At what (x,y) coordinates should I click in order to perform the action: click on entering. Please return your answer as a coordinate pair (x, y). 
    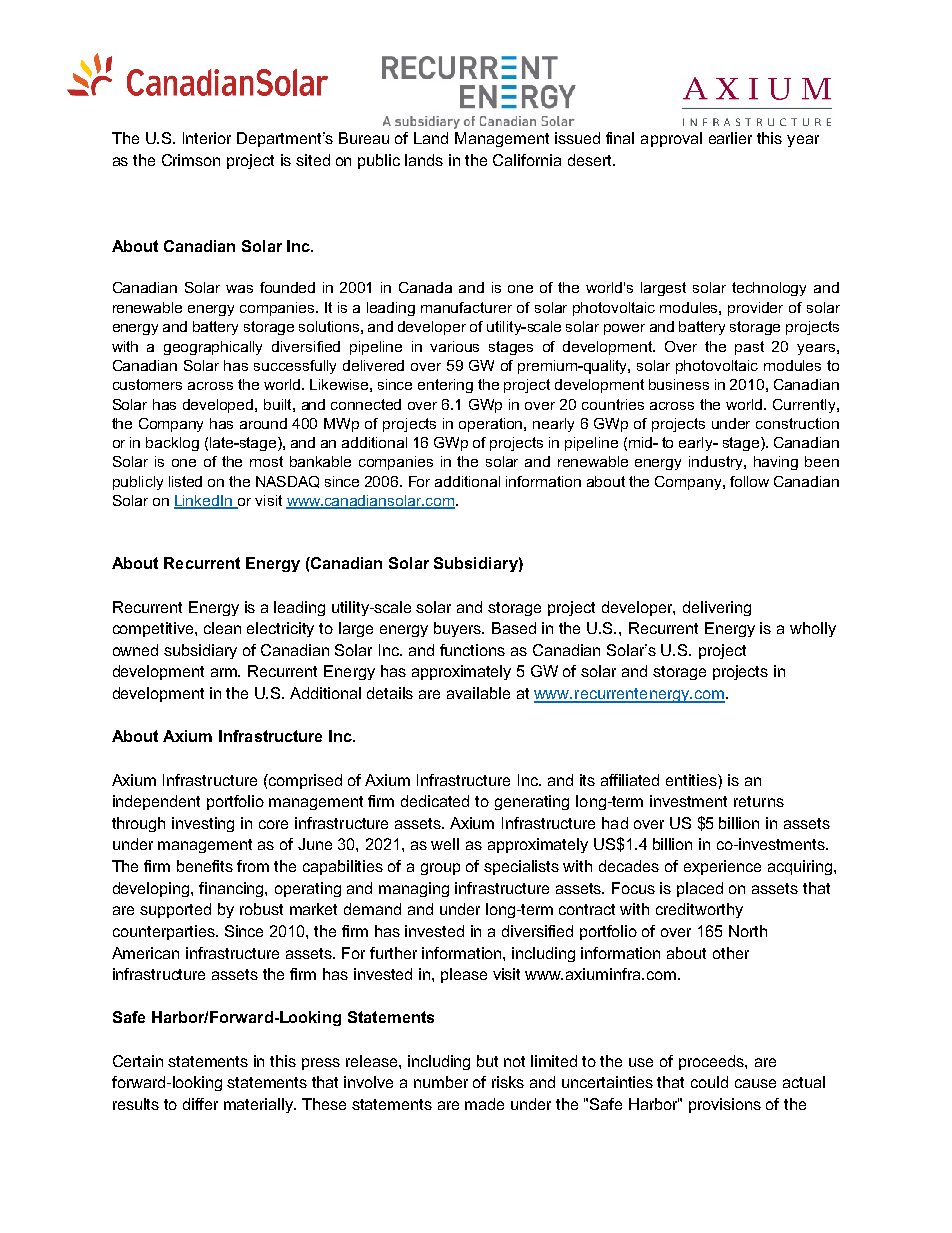
    Looking at the image, I should click on (445, 386).
